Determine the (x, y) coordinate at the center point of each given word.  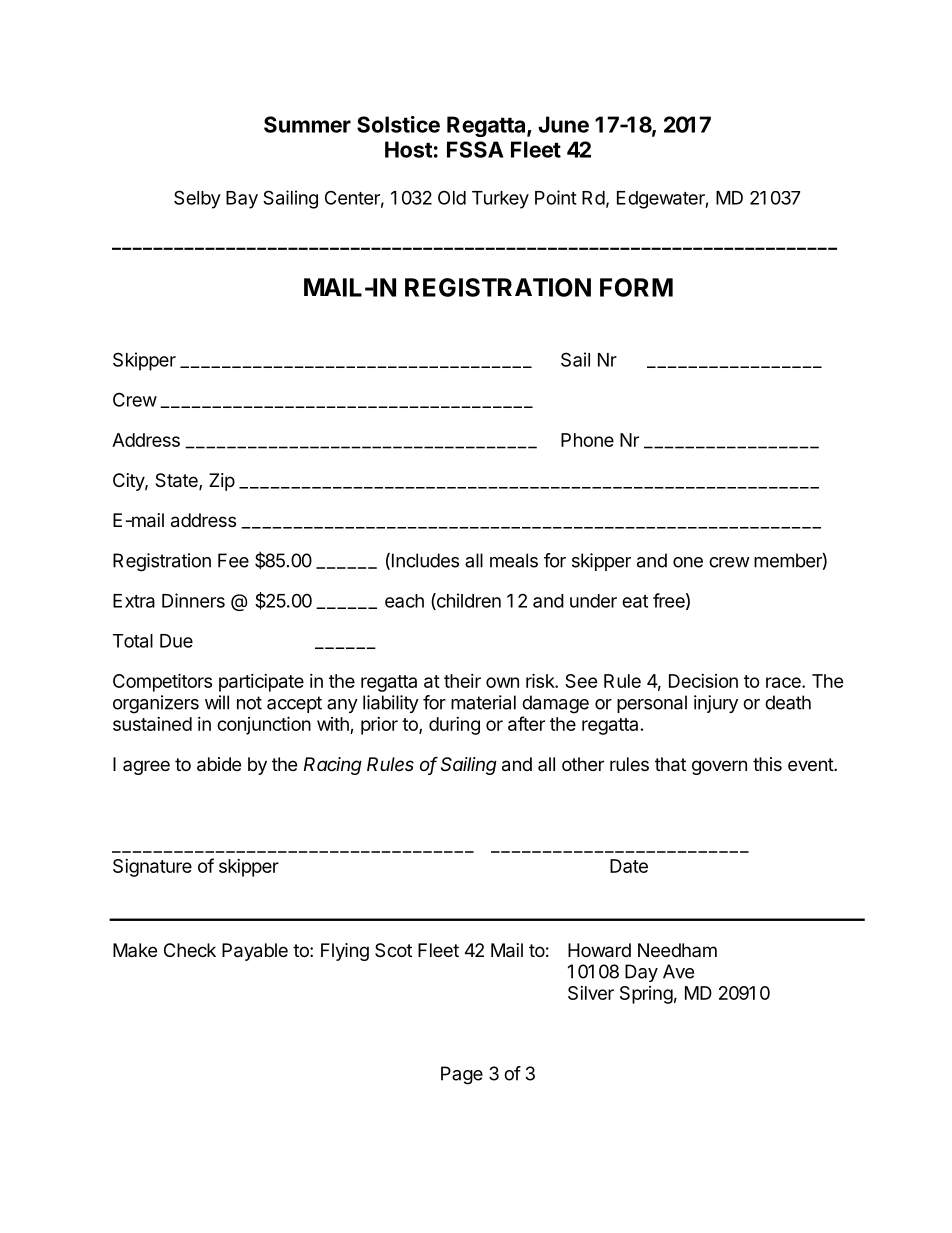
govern (719, 767)
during (454, 726)
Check (190, 950)
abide (219, 764)
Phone (587, 440)
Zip (222, 482)
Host (408, 149)
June (563, 124)
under (593, 601)
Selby (197, 199)
